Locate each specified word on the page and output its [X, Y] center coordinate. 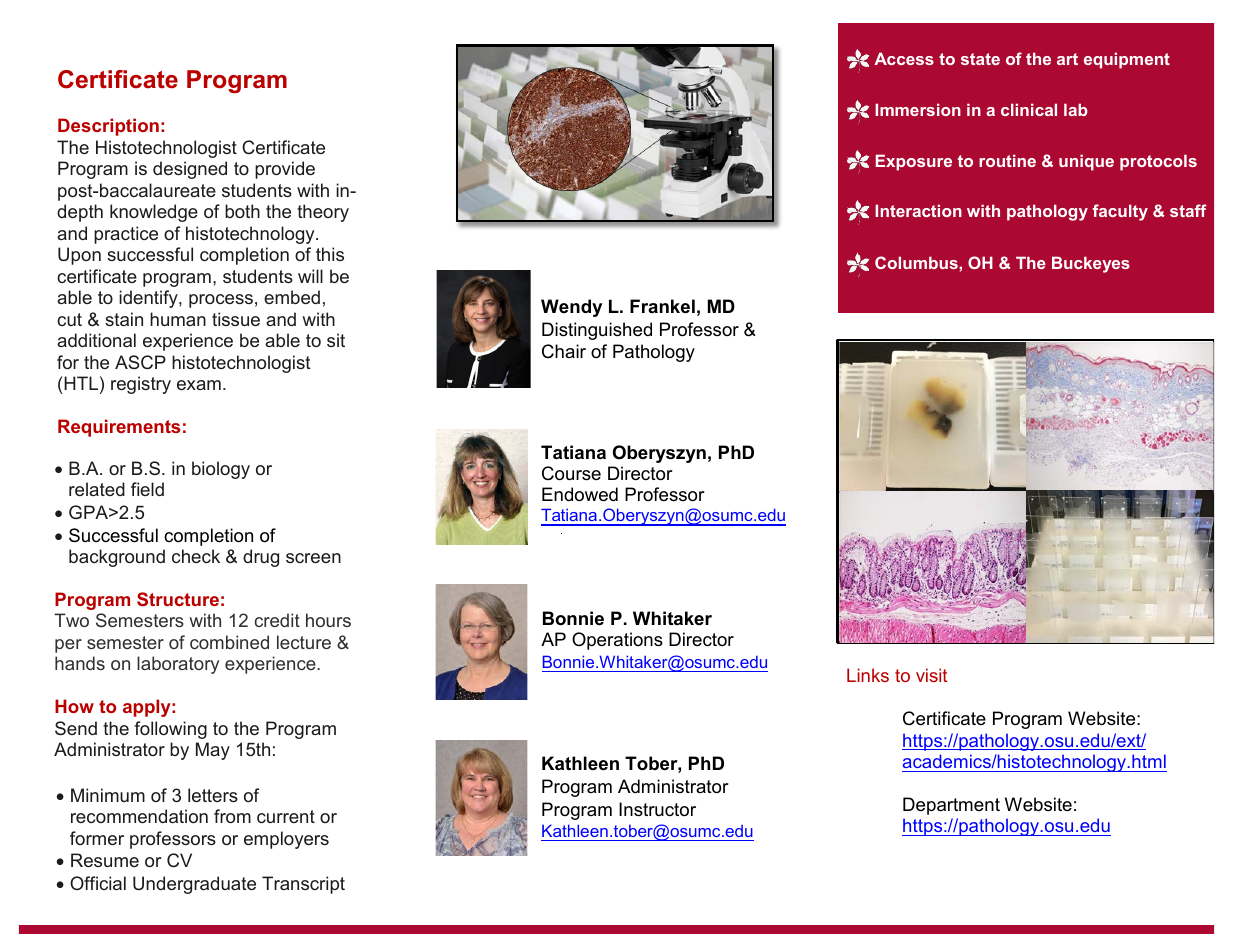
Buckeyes [1091, 264]
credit [277, 620]
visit [931, 675]
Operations [617, 641]
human [178, 319]
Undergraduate [194, 885]
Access [904, 58]
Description [108, 127]
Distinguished [597, 331]
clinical [1029, 109]
